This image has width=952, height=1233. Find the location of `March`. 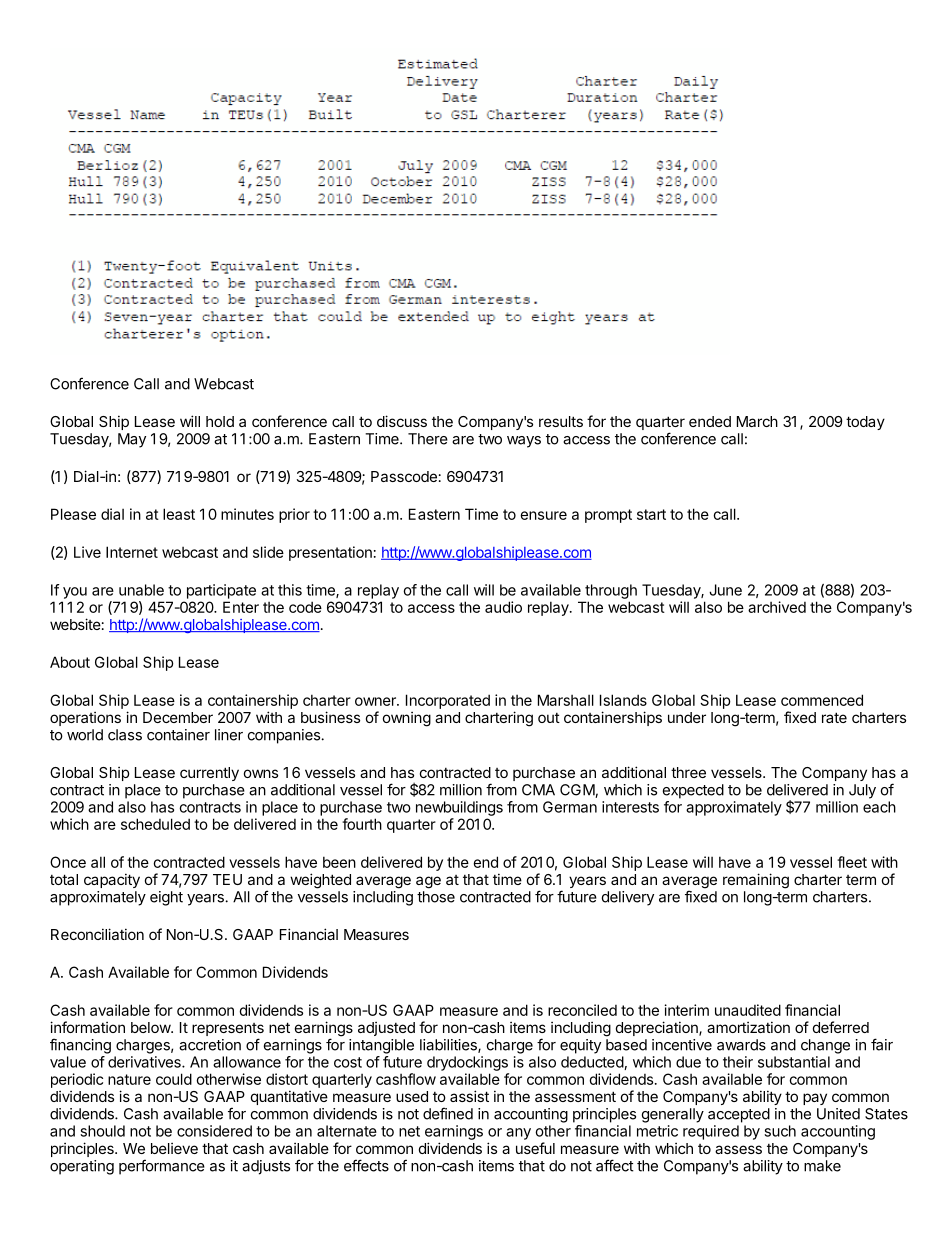

March is located at coordinates (757, 421).
